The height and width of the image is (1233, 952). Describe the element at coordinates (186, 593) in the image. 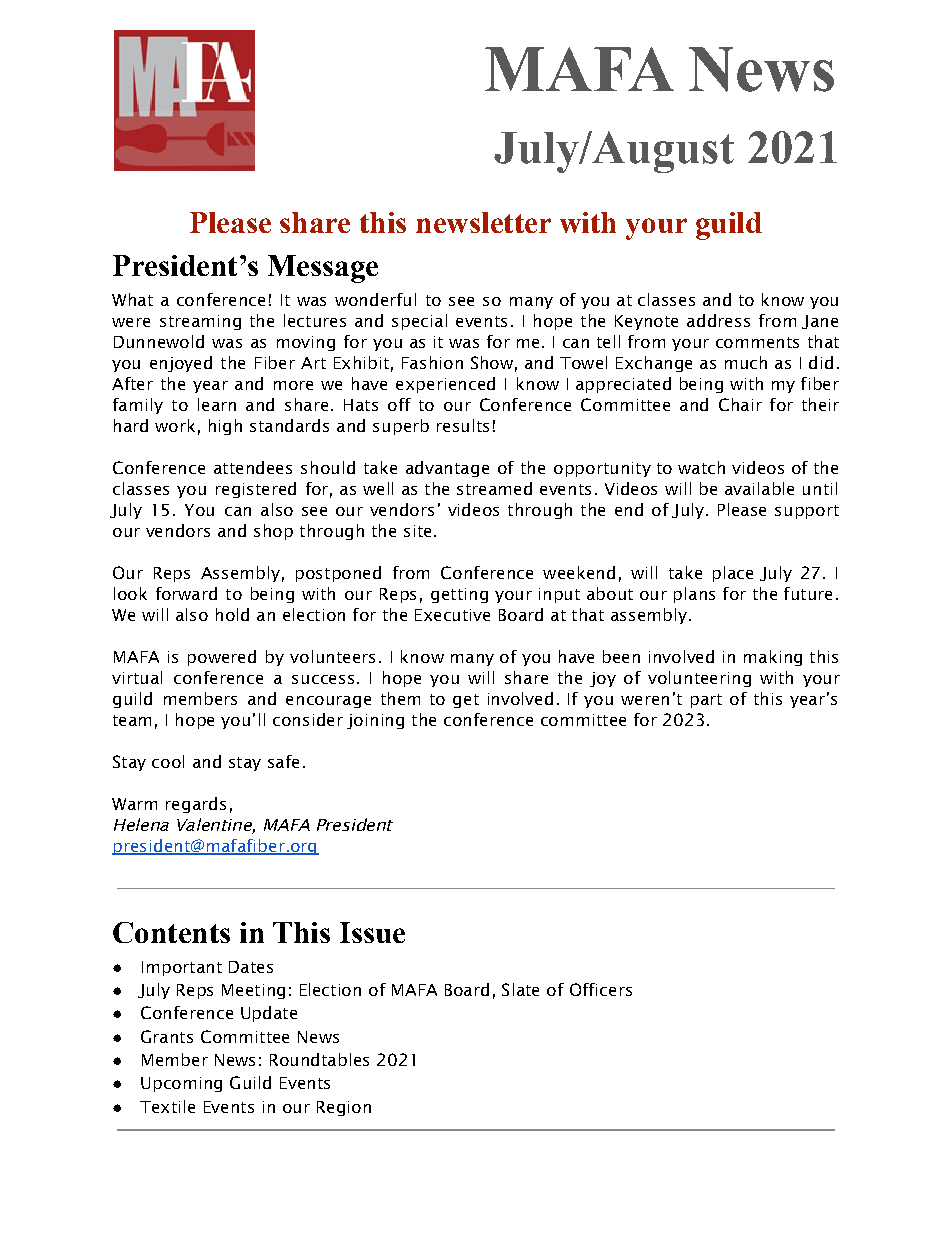

I see `forward` at that location.
